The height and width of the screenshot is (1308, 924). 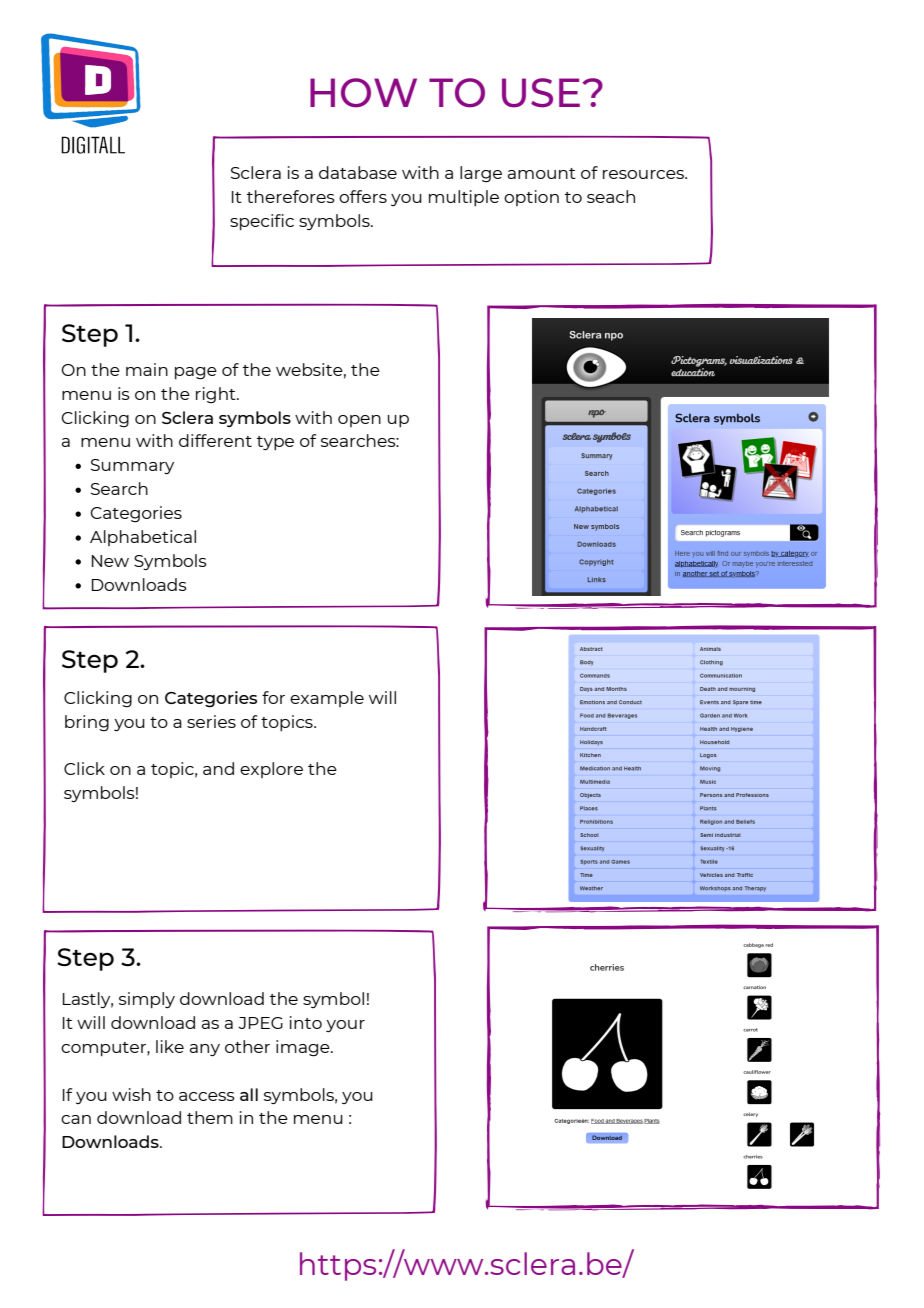 I want to click on example, so click(x=327, y=699).
